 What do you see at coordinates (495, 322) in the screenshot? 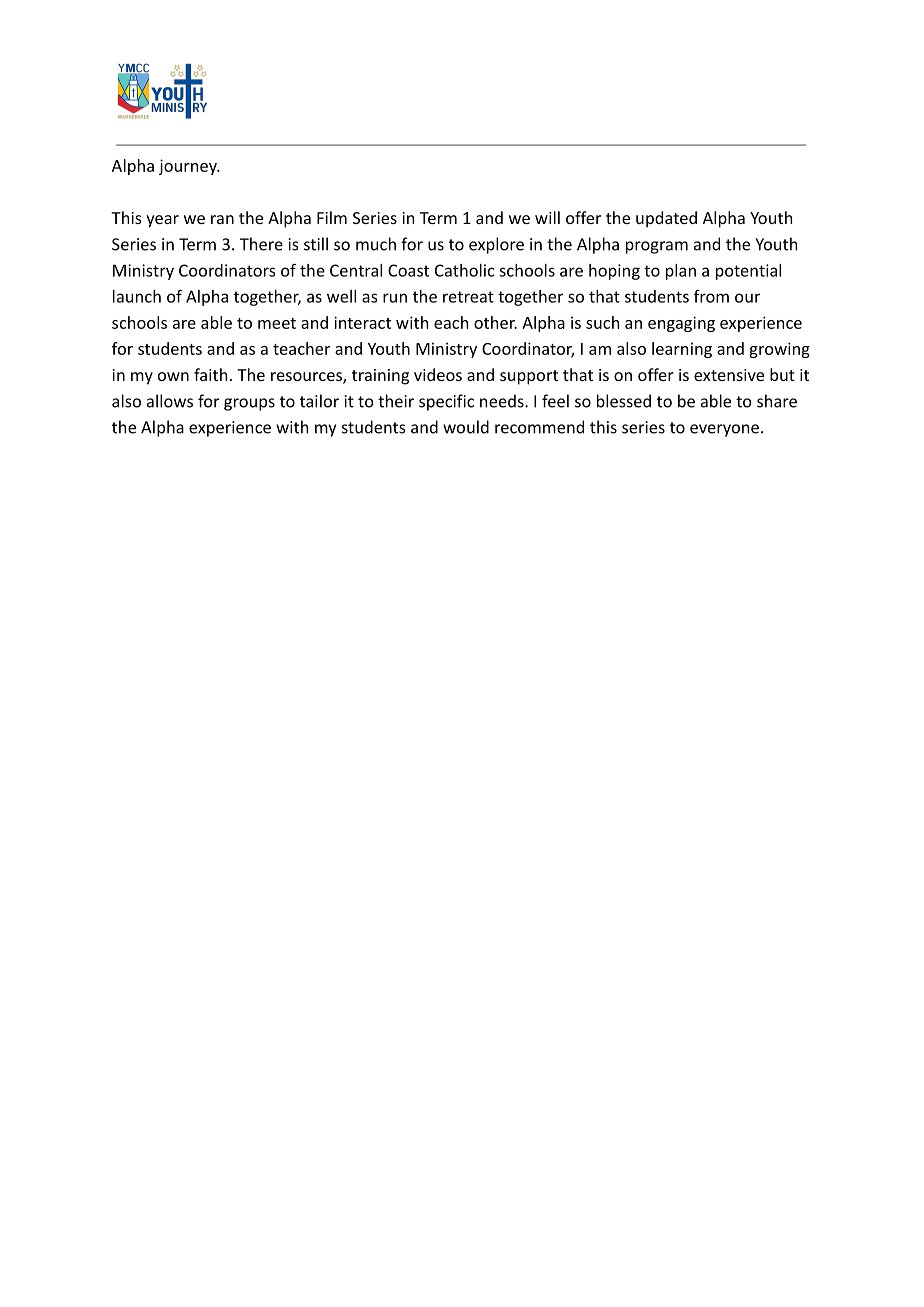
I see `other` at bounding box center [495, 322].
